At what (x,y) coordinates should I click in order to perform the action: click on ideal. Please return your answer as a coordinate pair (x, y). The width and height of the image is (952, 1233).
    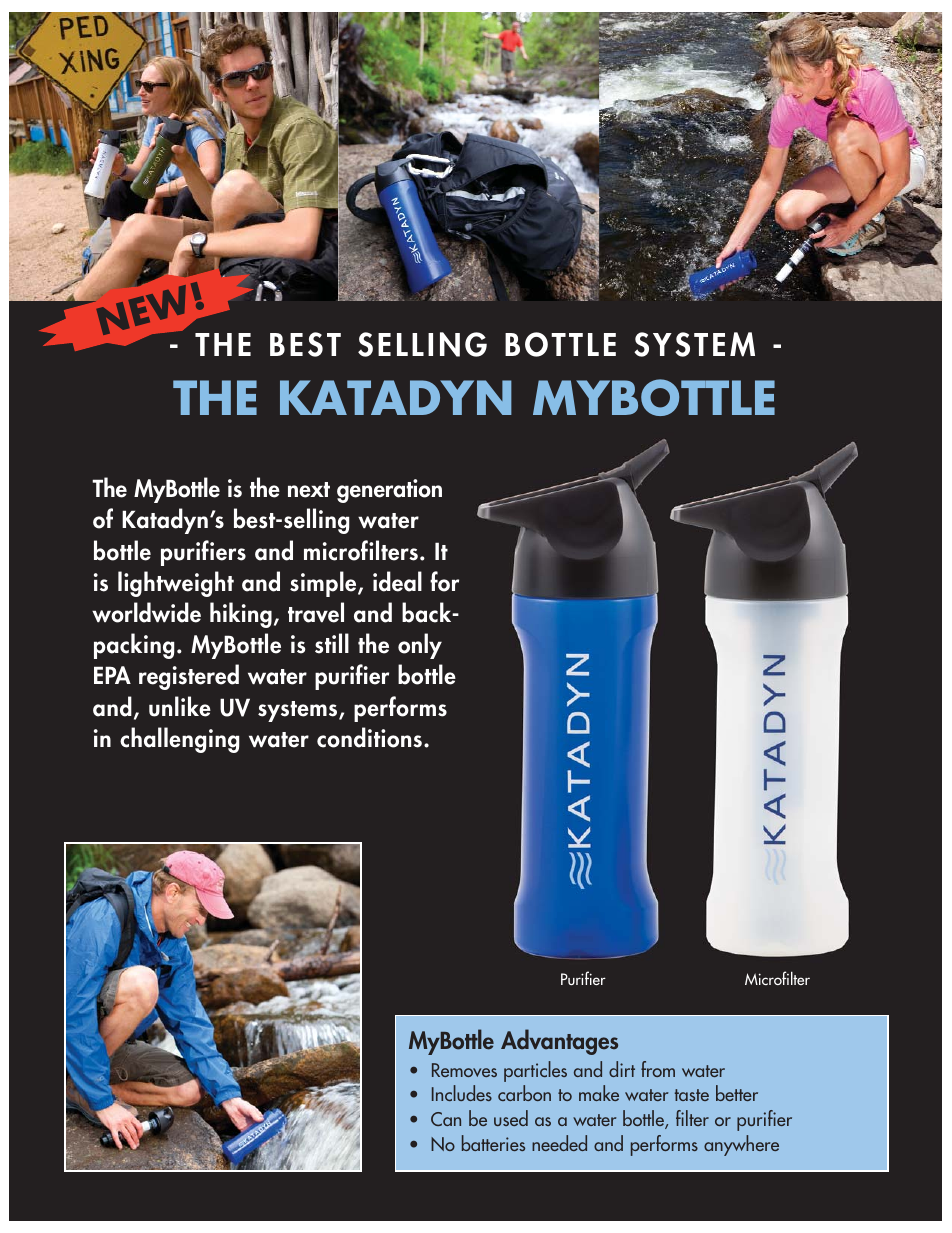
    Looking at the image, I should click on (397, 581).
